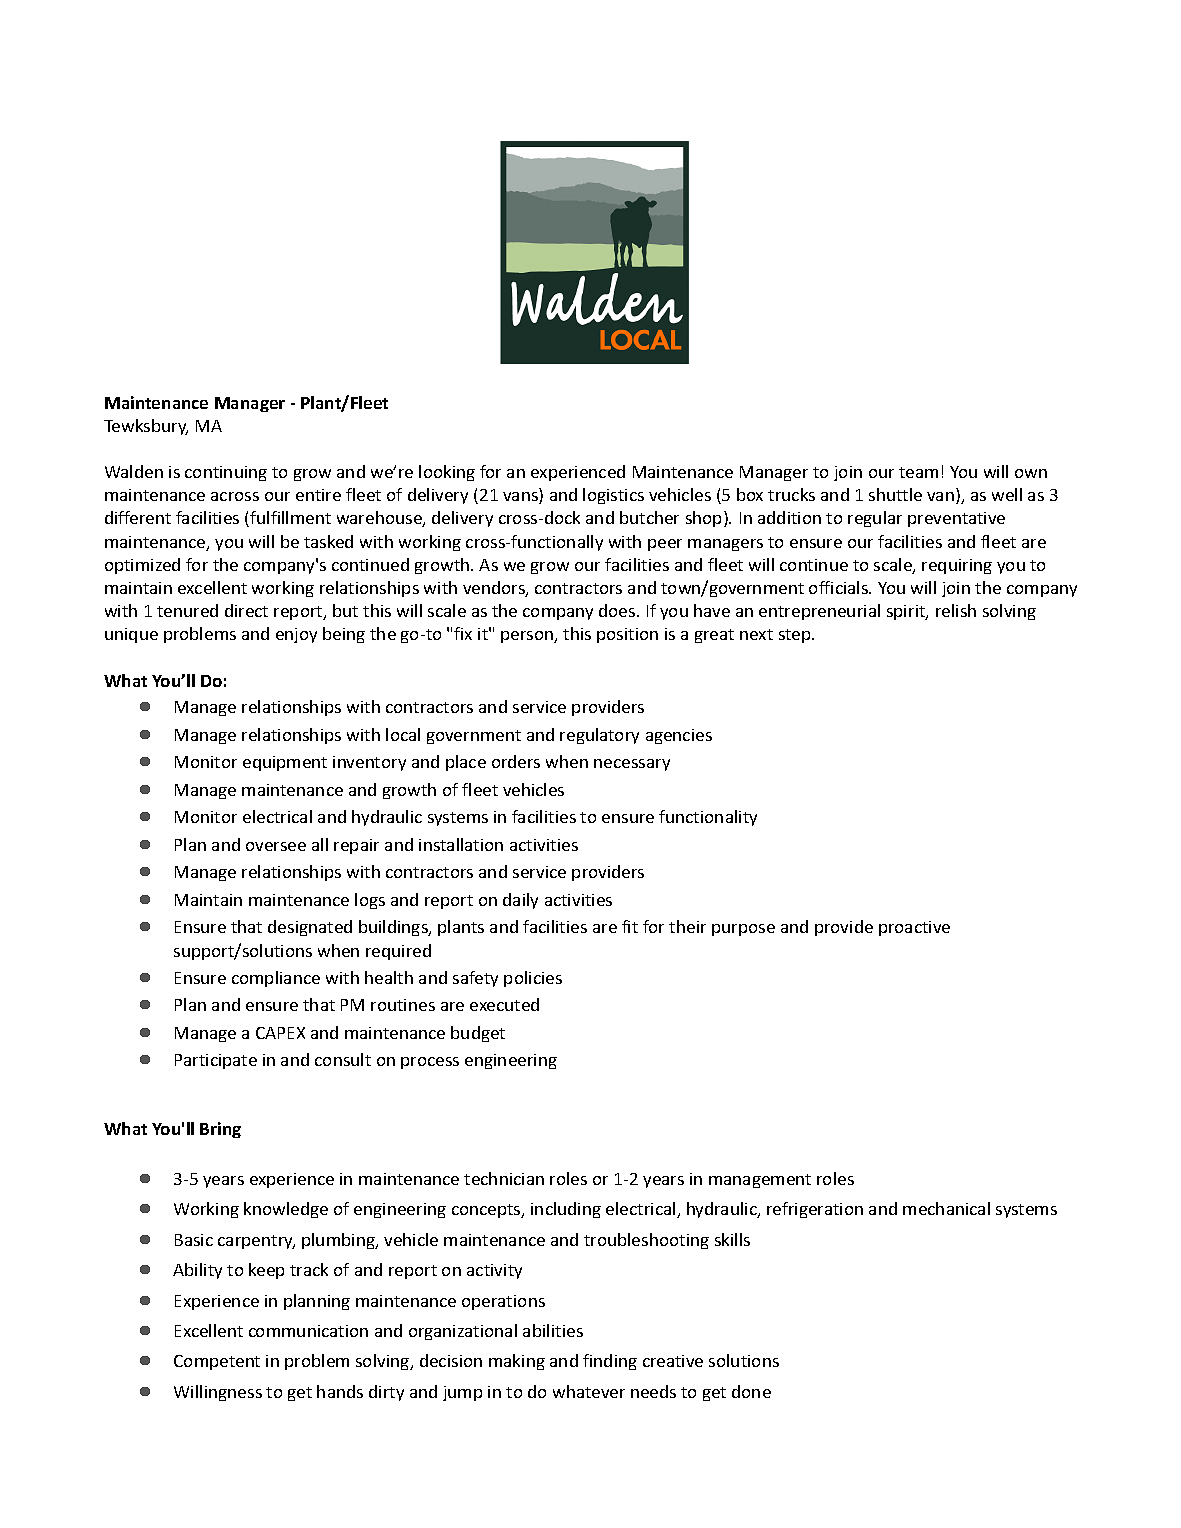  What do you see at coordinates (504, 1178) in the screenshot?
I see `technician` at bounding box center [504, 1178].
